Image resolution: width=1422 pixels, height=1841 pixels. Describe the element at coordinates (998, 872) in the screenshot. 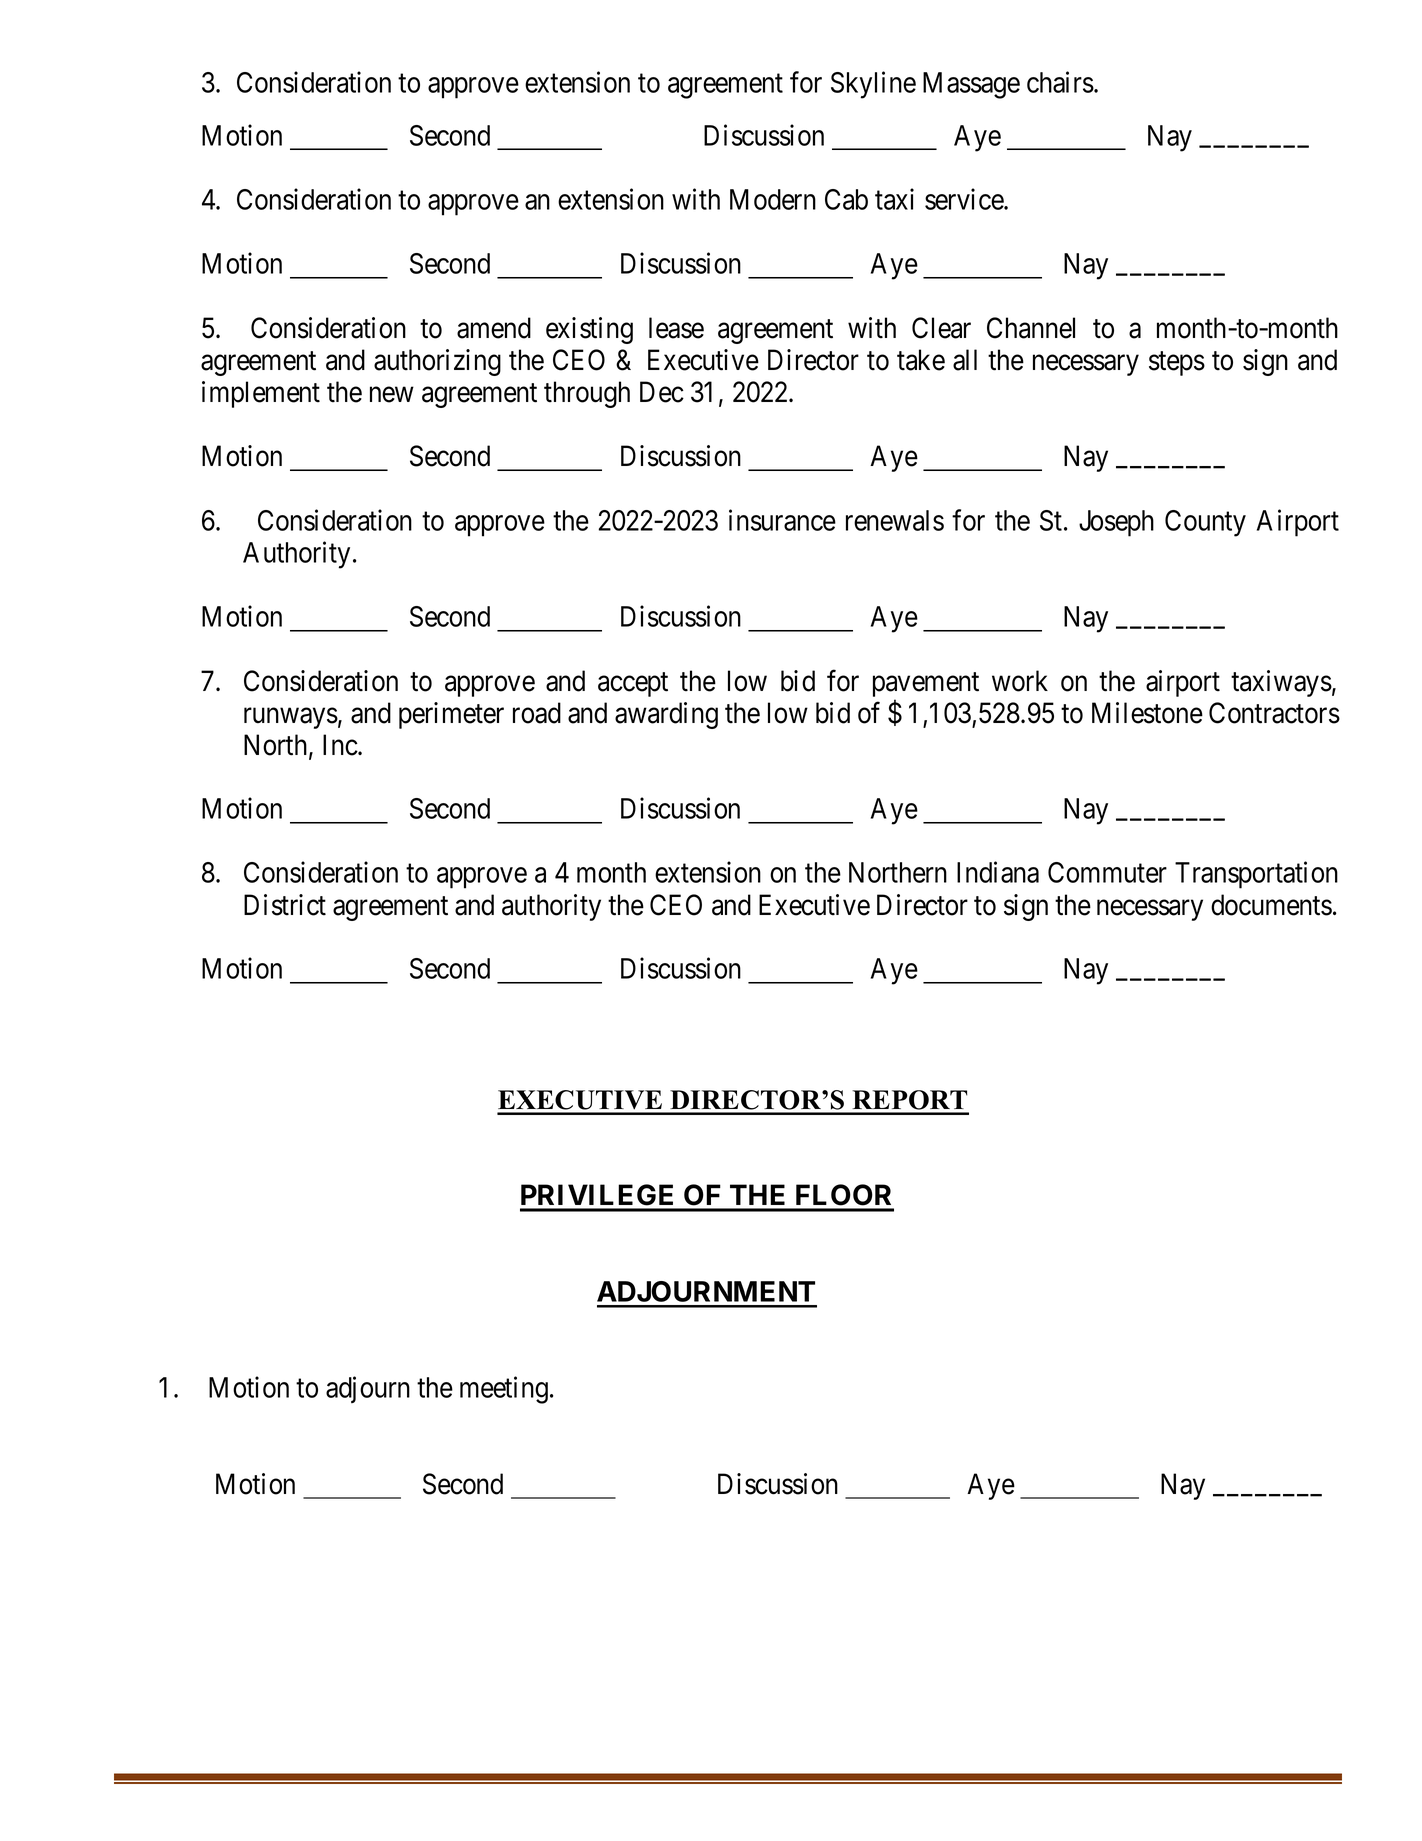

I see `Indiana` at that location.
